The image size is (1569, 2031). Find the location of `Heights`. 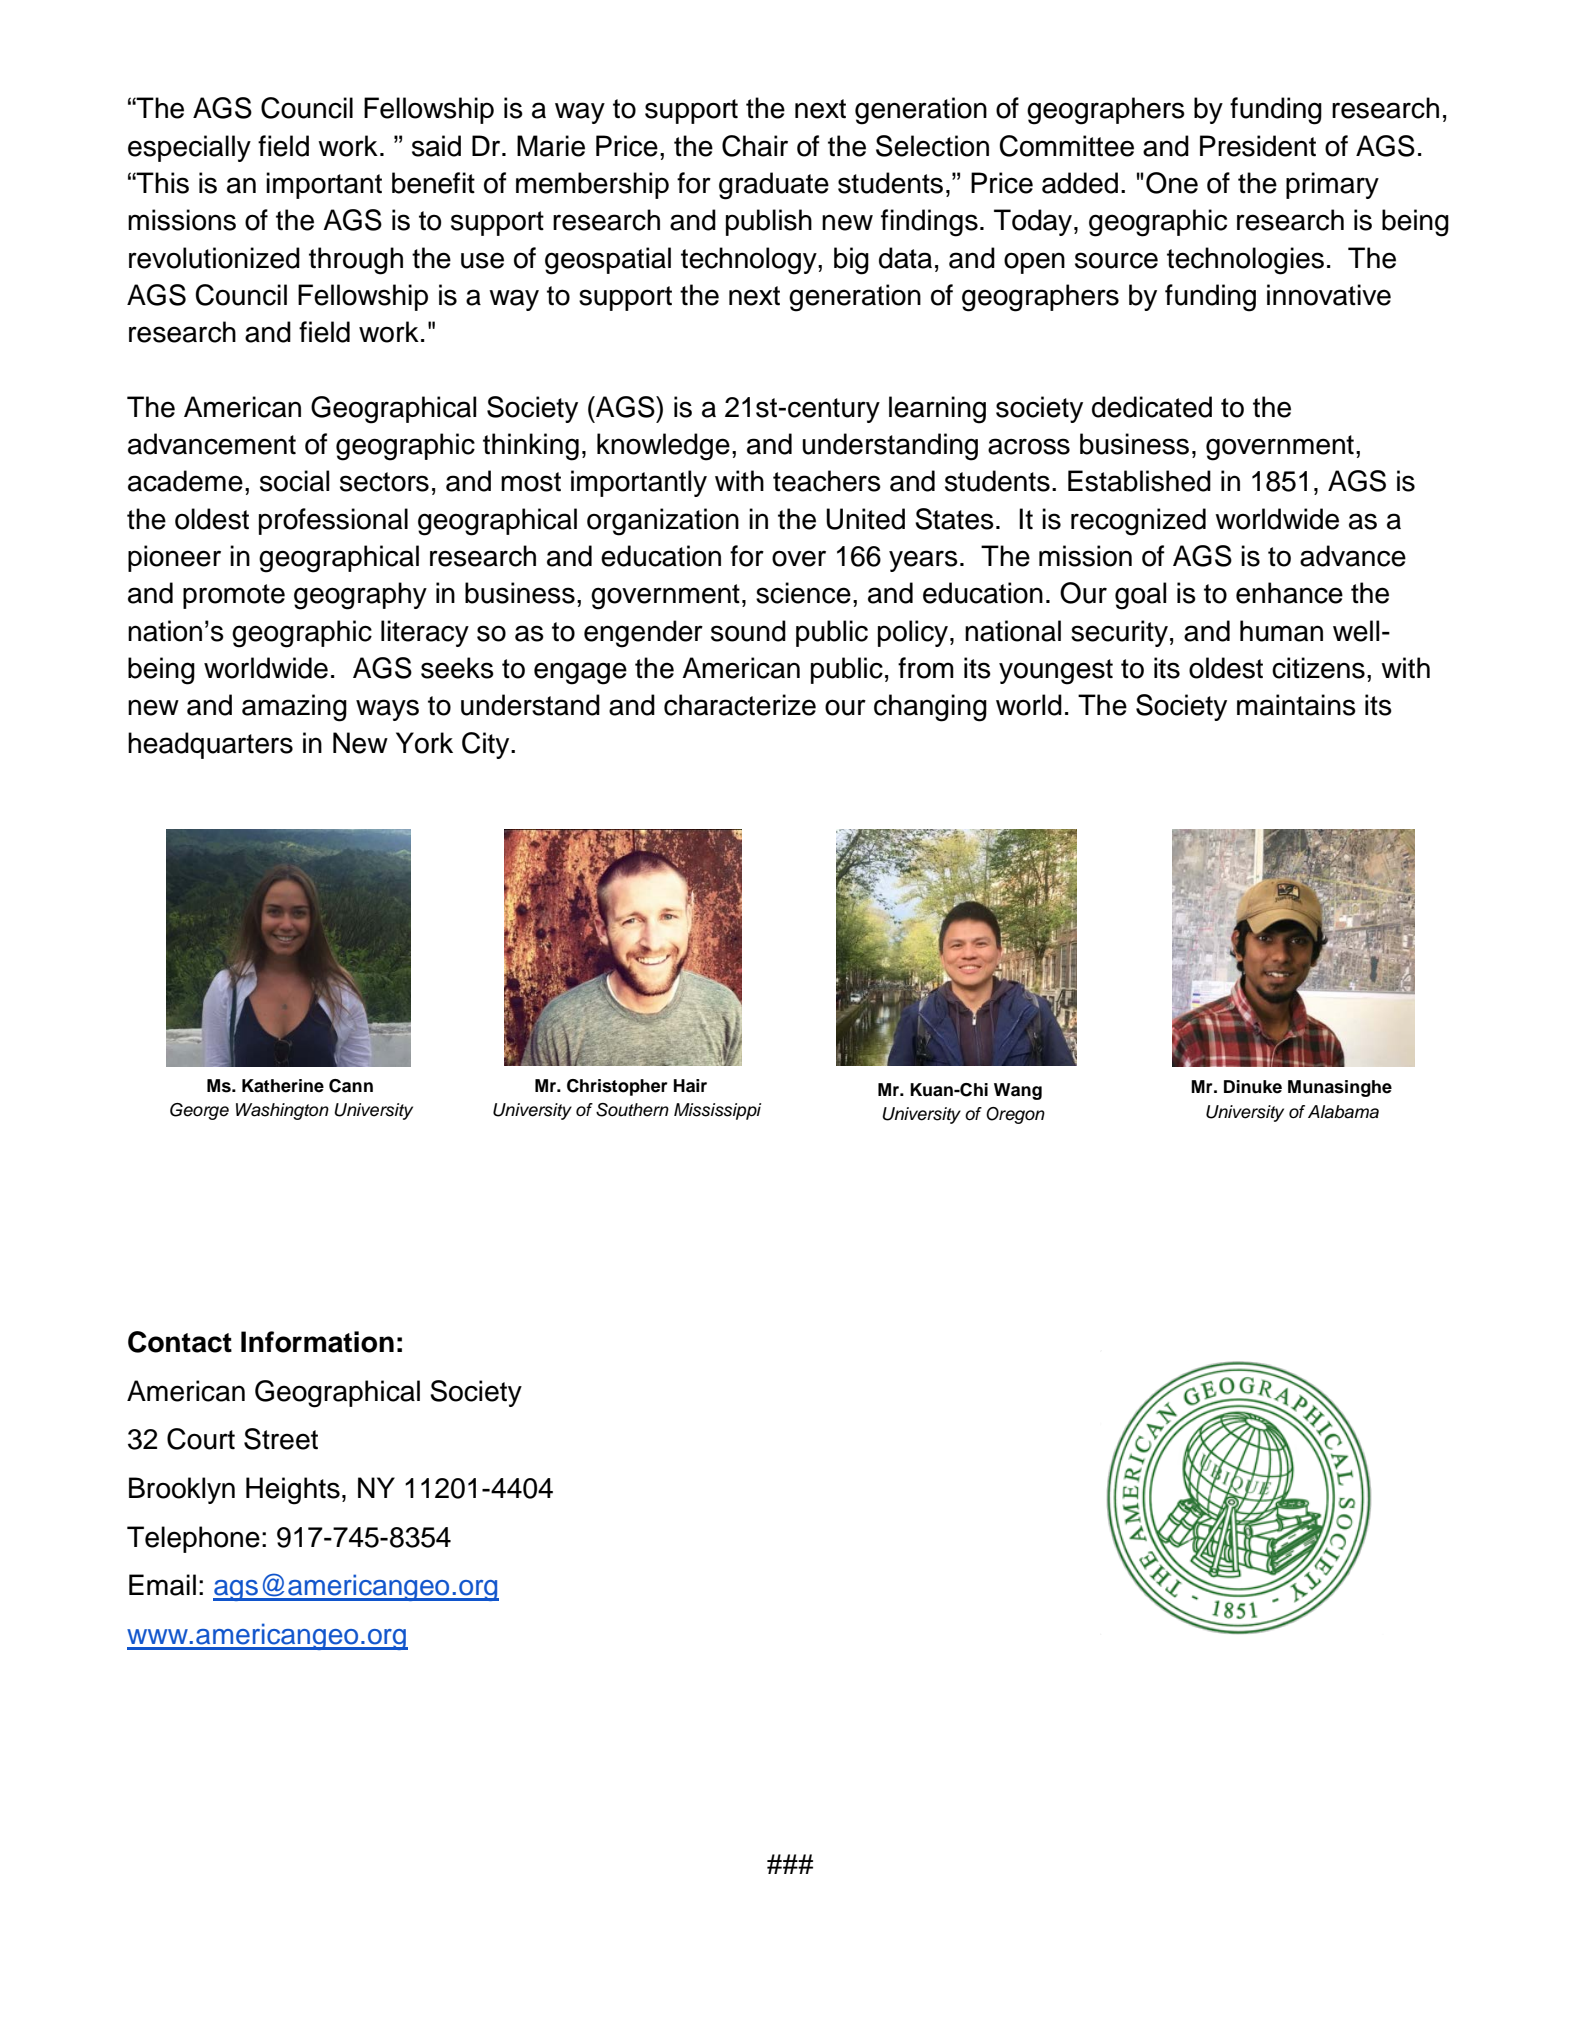

Heights is located at coordinates (293, 1491).
